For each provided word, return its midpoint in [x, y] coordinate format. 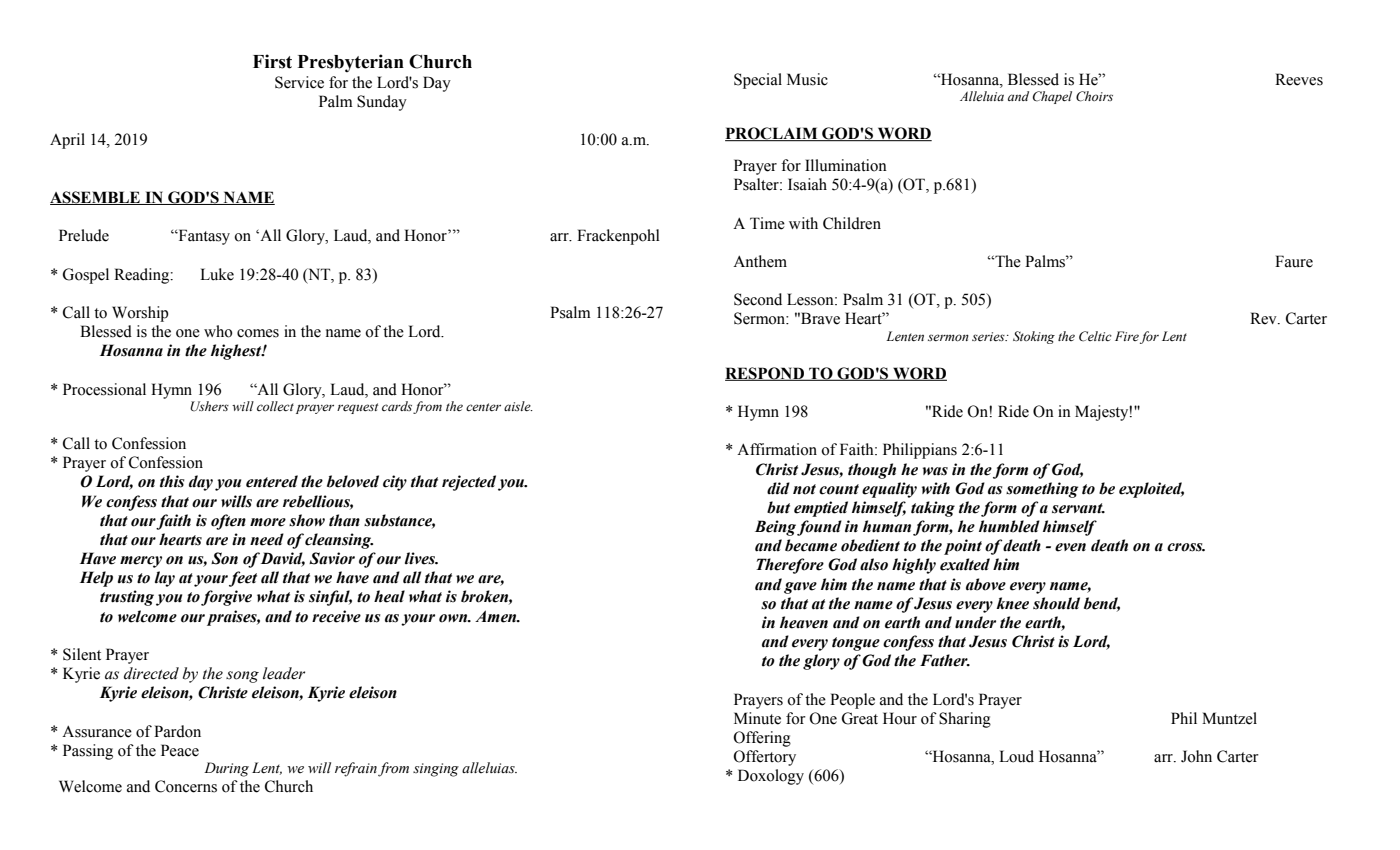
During [226, 769]
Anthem [760, 261]
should [1056, 603]
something [1042, 490]
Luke [217, 274]
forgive [226, 598]
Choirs [1094, 96]
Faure [1294, 261]
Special [758, 81]
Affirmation [777, 449]
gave [800, 588]
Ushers [209, 406]
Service [299, 82]
